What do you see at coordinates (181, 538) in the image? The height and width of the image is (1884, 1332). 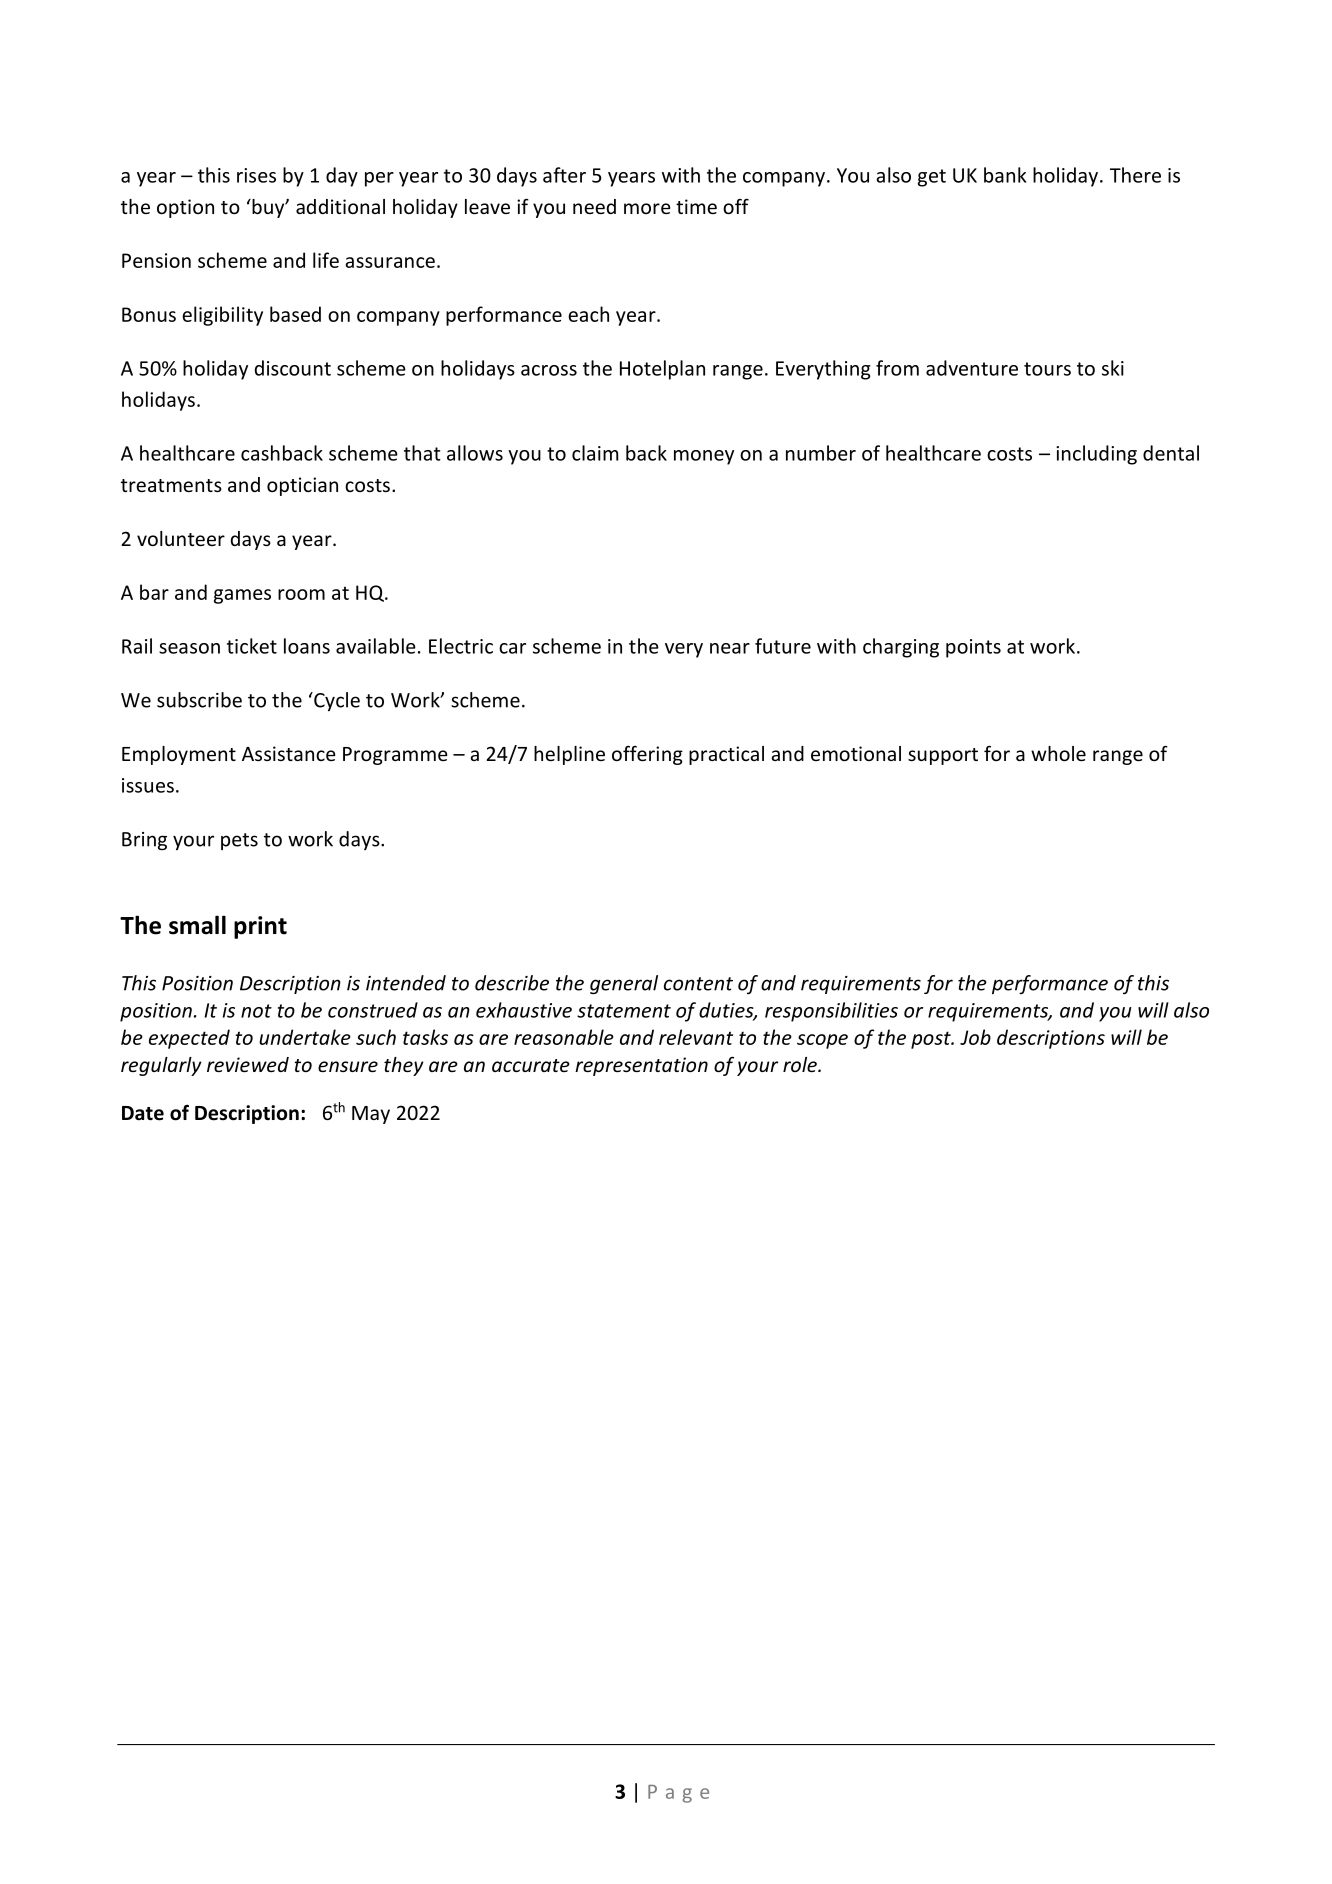 I see `volunteer` at bounding box center [181, 538].
